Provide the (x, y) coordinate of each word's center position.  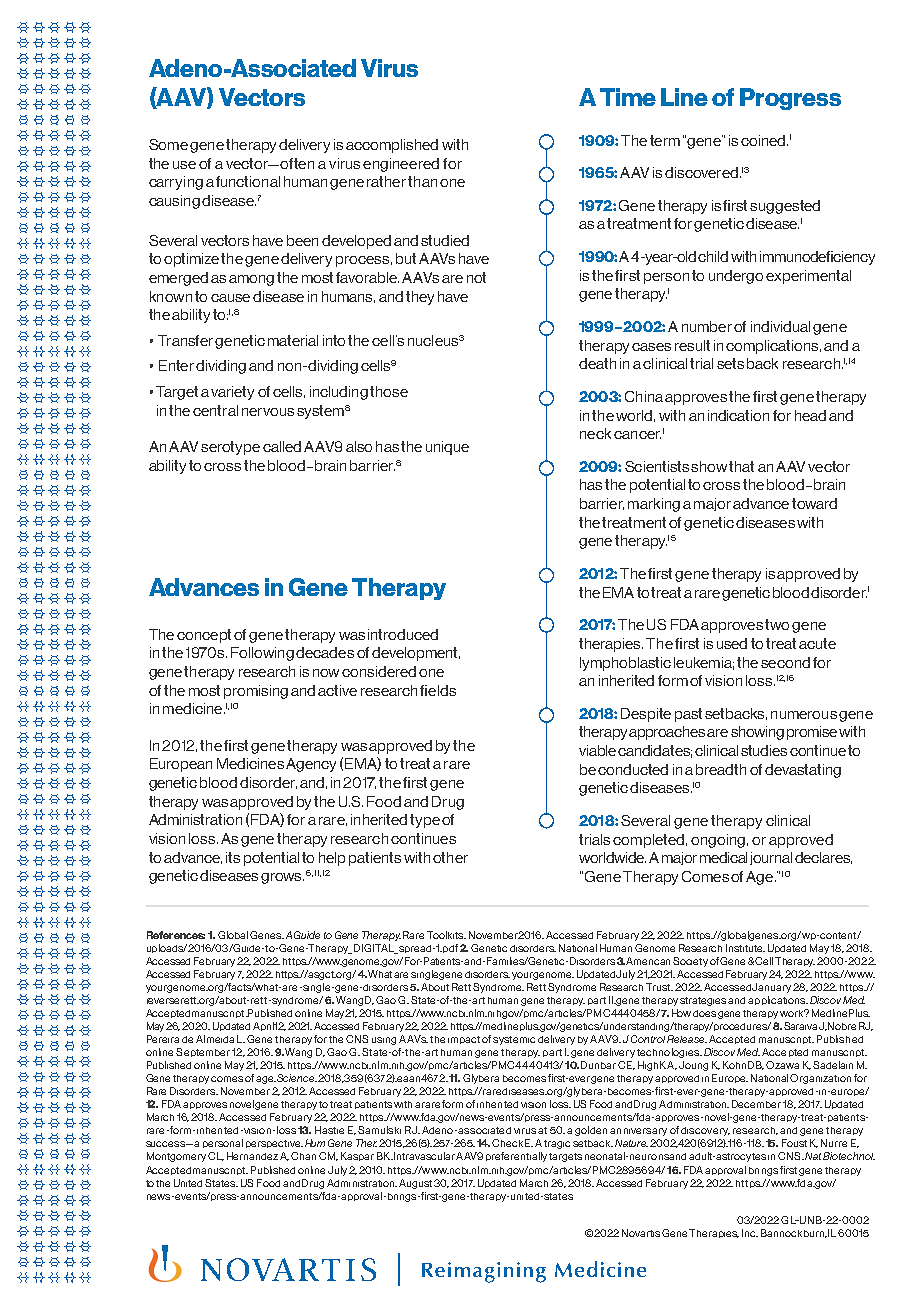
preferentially (516, 1157)
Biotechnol (849, 1156)
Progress (790, 99)
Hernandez (252, 1156)
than (422, 181)
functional (248, 181)
